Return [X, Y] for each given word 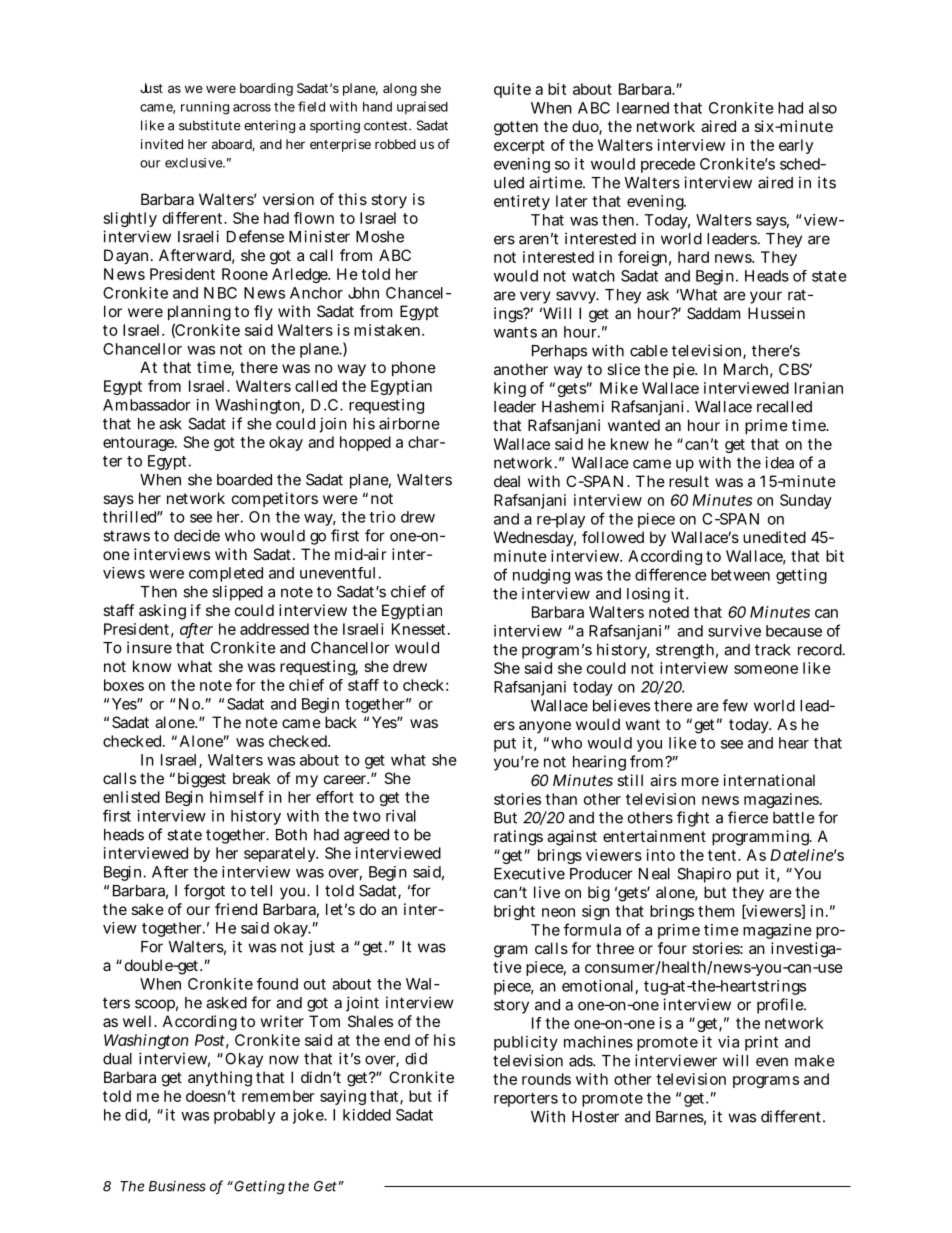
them [716, 911]
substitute [210, 125]
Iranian [819, 388]
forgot [204, 892]
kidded [367, 1115]
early [796, 146]
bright [514, 912]
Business [177, 1186]
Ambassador [147, 405]
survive [734, 631]
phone [414, 368]
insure [149, 647]
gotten [516, 128]
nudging [541, 576]
